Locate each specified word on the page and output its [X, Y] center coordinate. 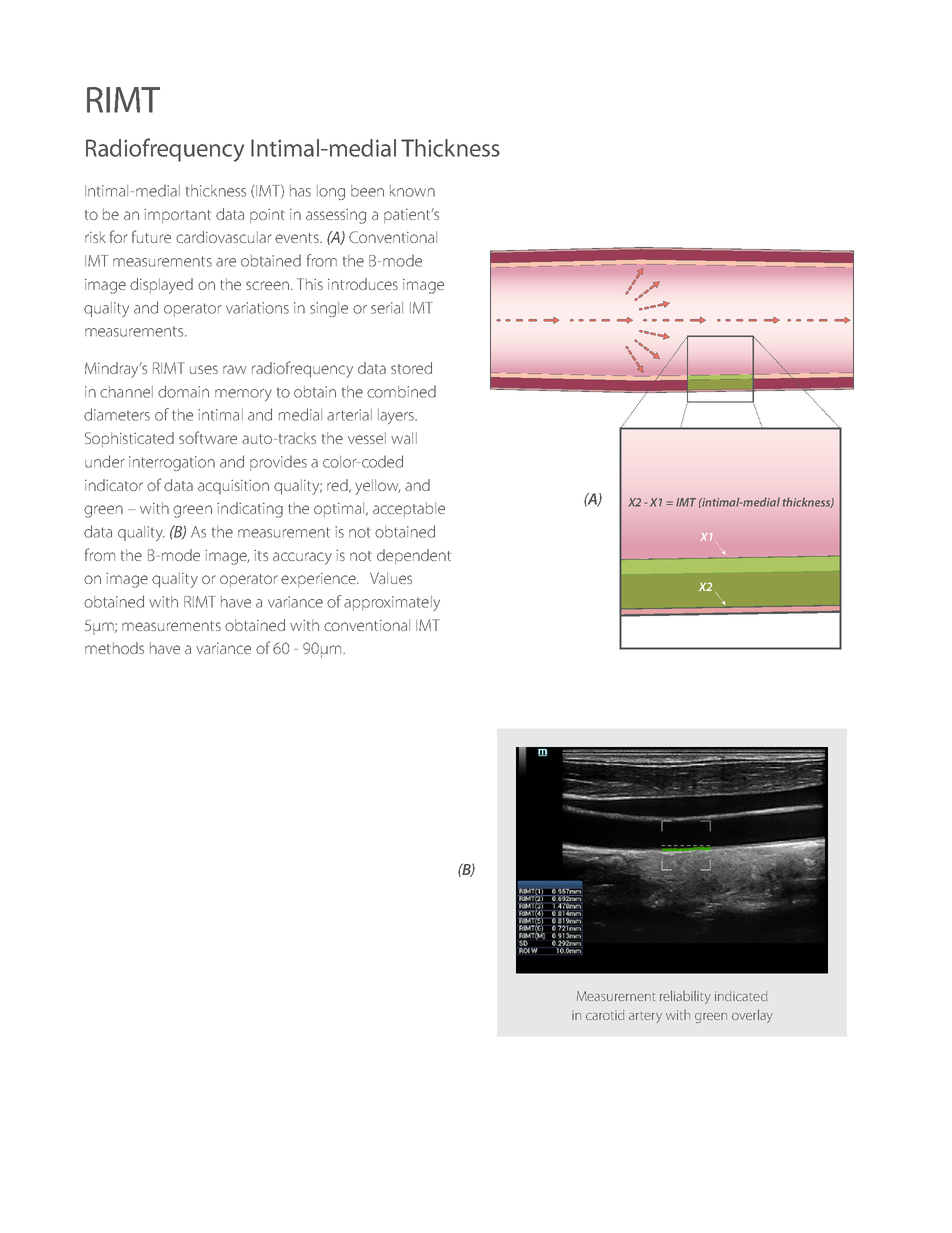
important [177, 216]
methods [114, 648]
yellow [377, 487]
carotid [605, 1015]
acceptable [409, 509]
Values [391, 578]
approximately [392, 603]
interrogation [172, 463]
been [367, 191]
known [412, 191]
